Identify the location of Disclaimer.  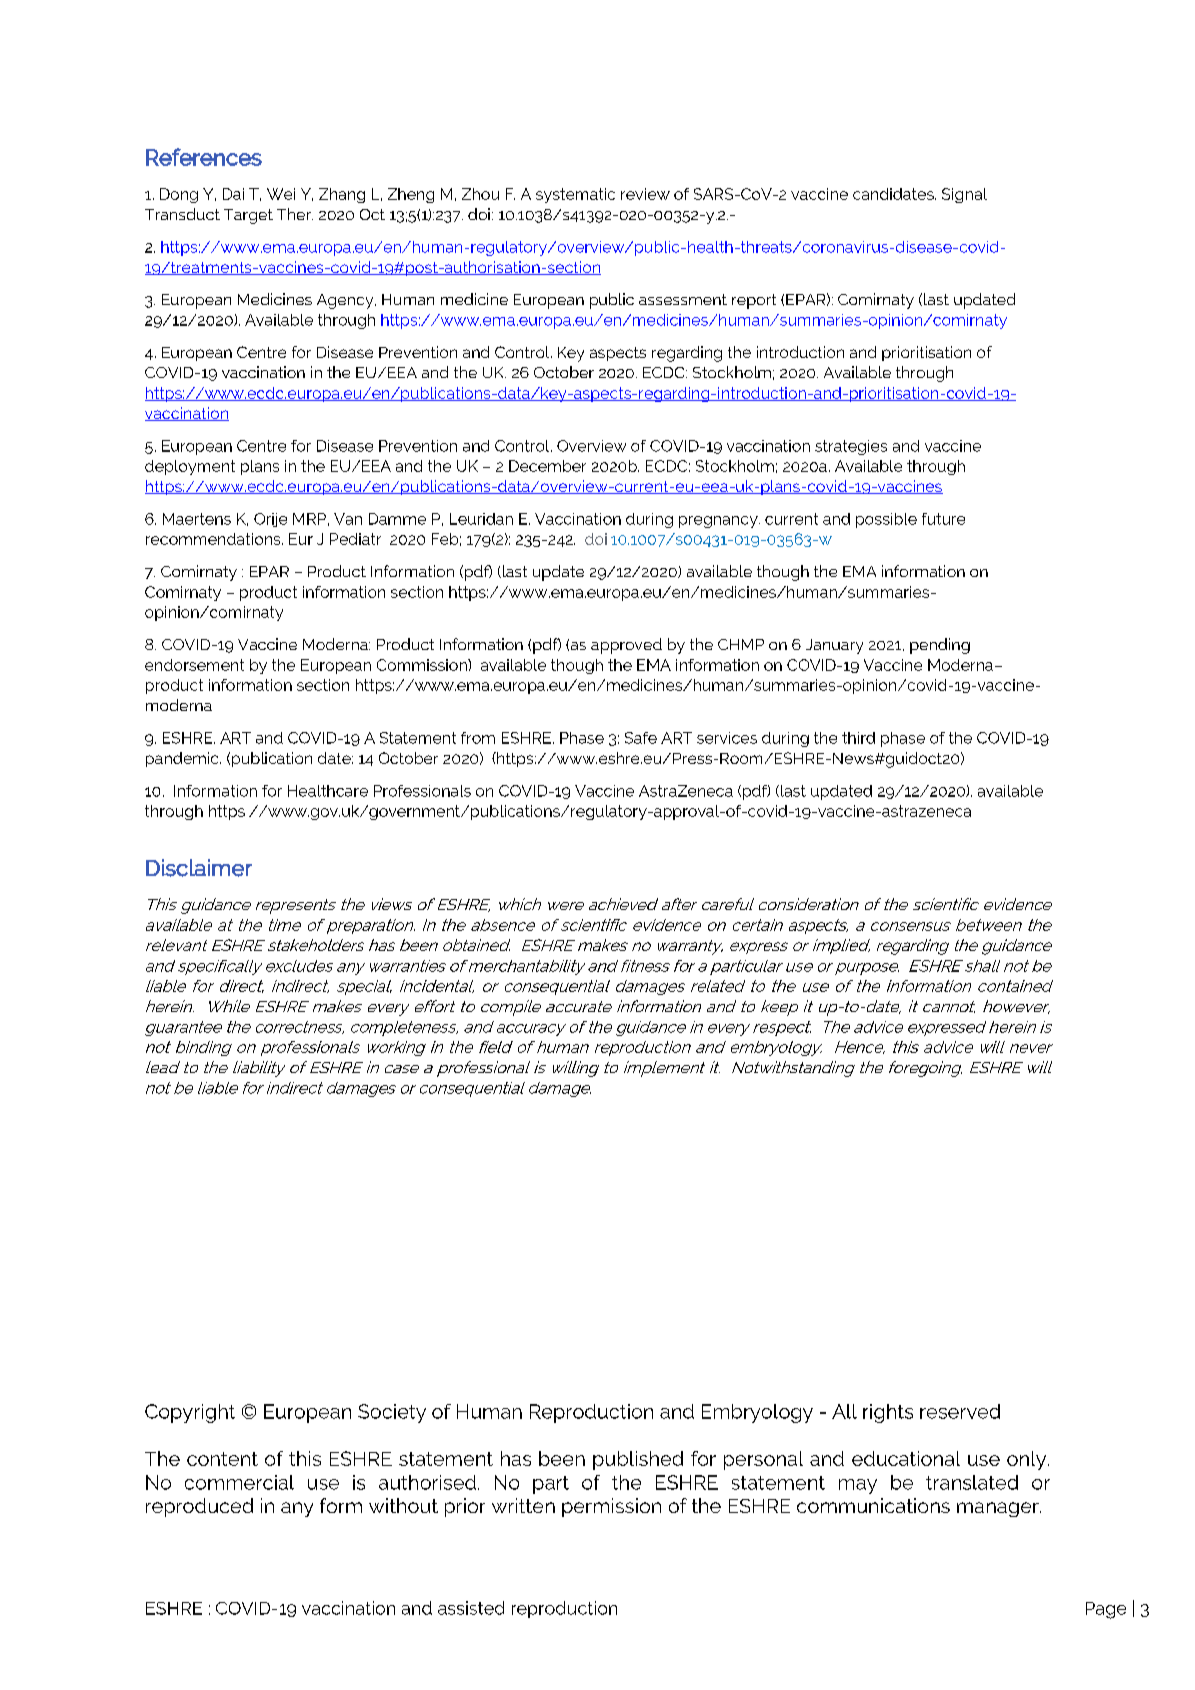
(199, 868).
